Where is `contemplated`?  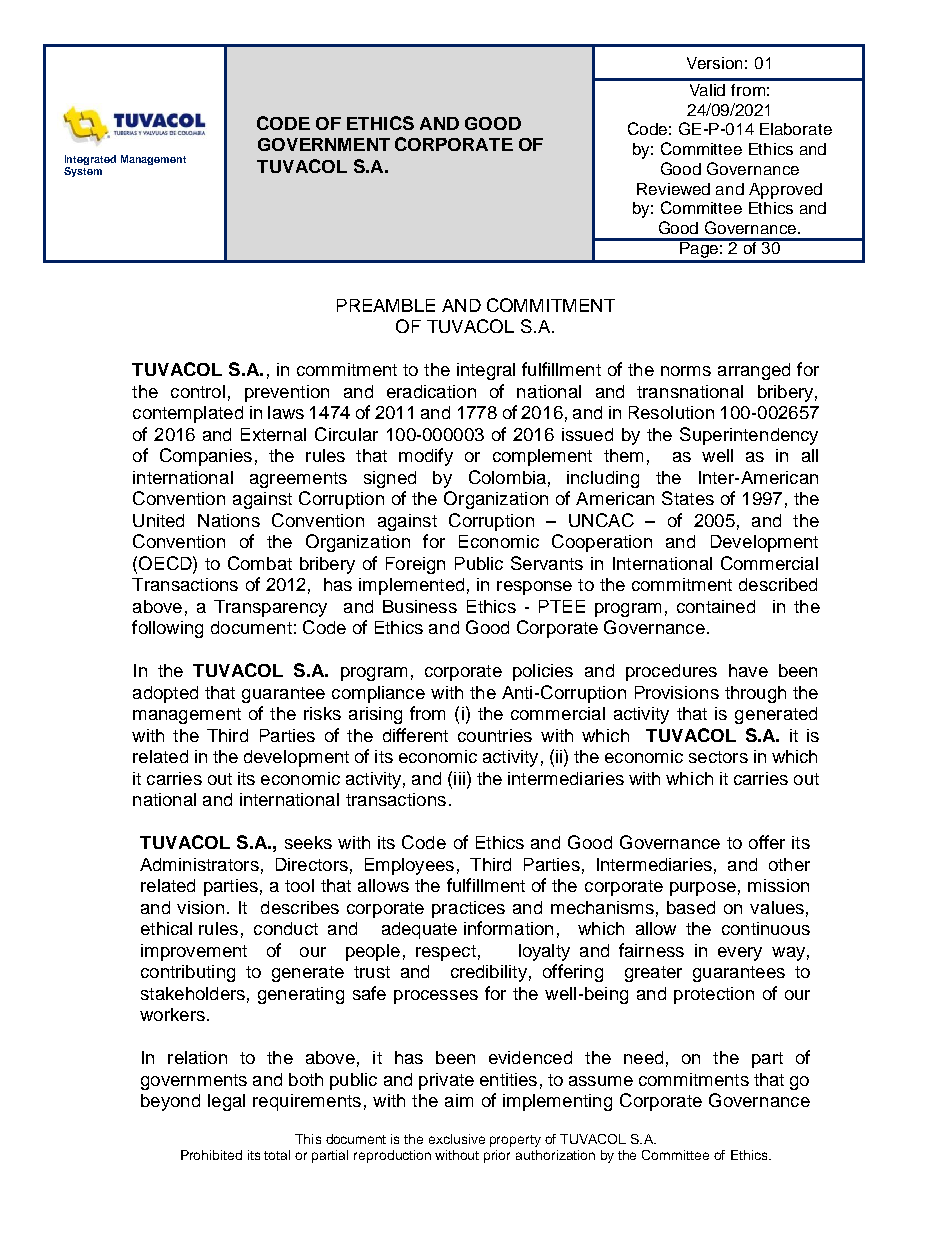
contemplated is located at coordinates (188, 414).
